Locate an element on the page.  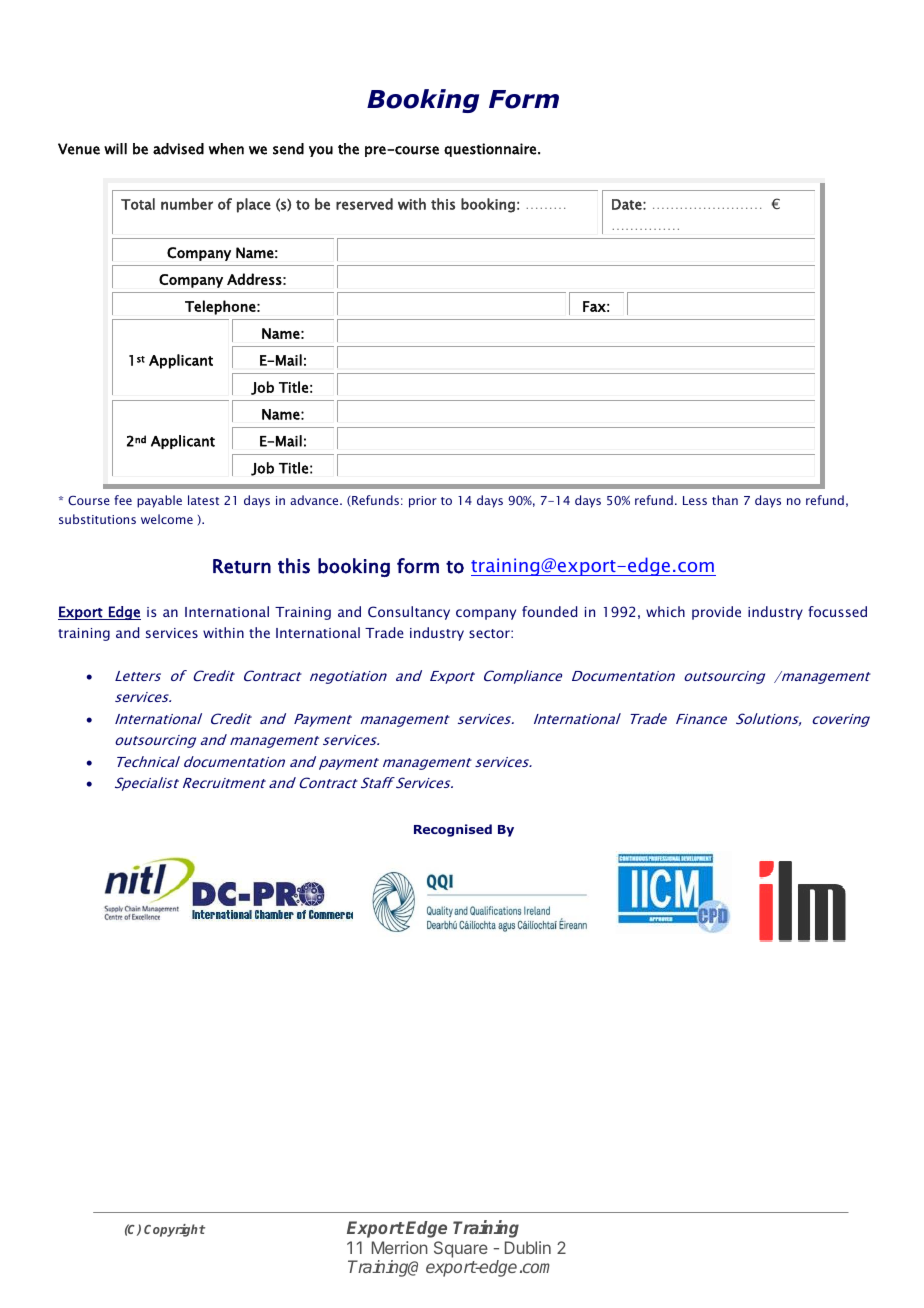
Copyright is located at coordinates (174, 1230).
